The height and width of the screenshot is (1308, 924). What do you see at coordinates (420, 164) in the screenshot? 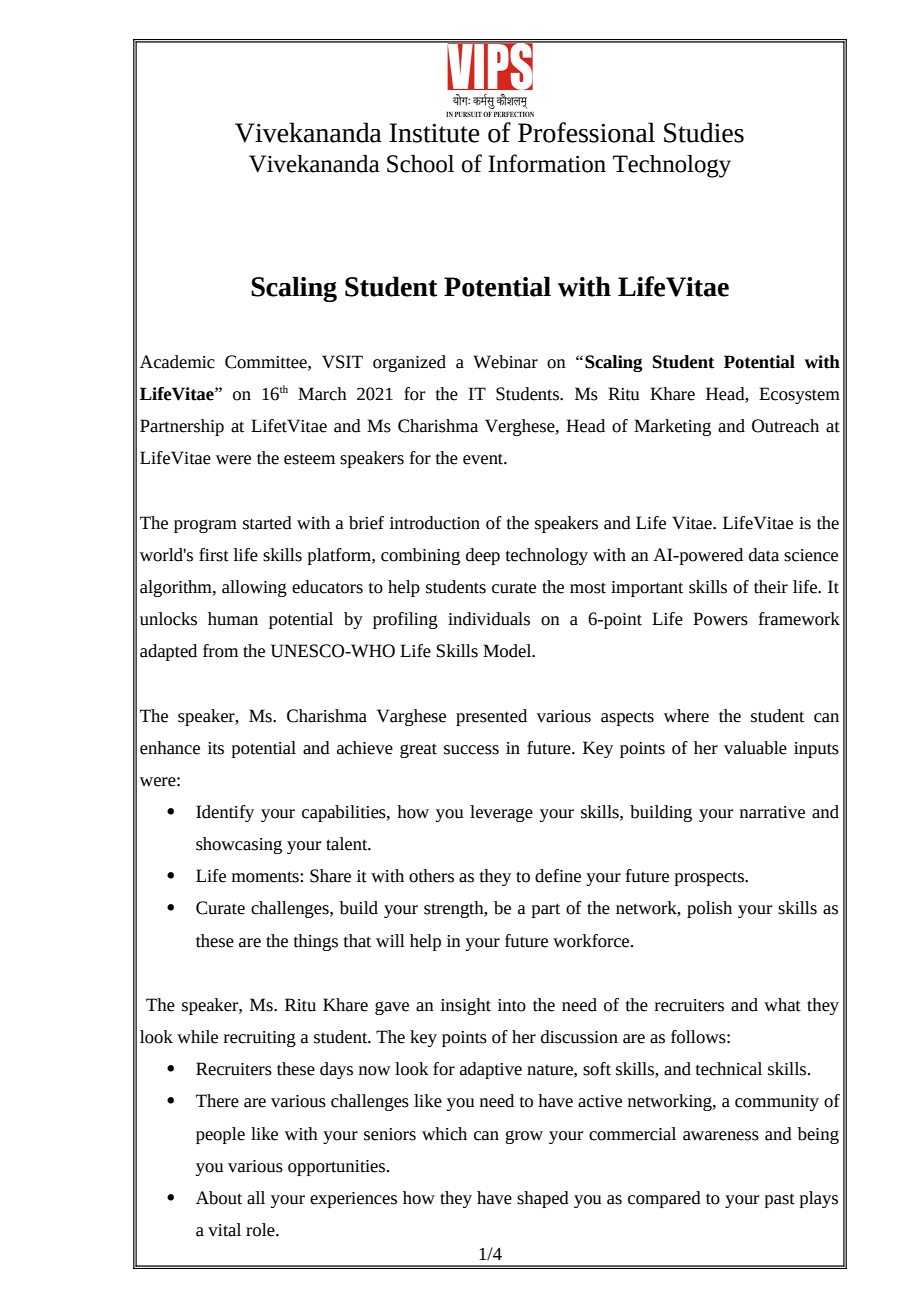
I see `School` at bounding box center [420, 164].
